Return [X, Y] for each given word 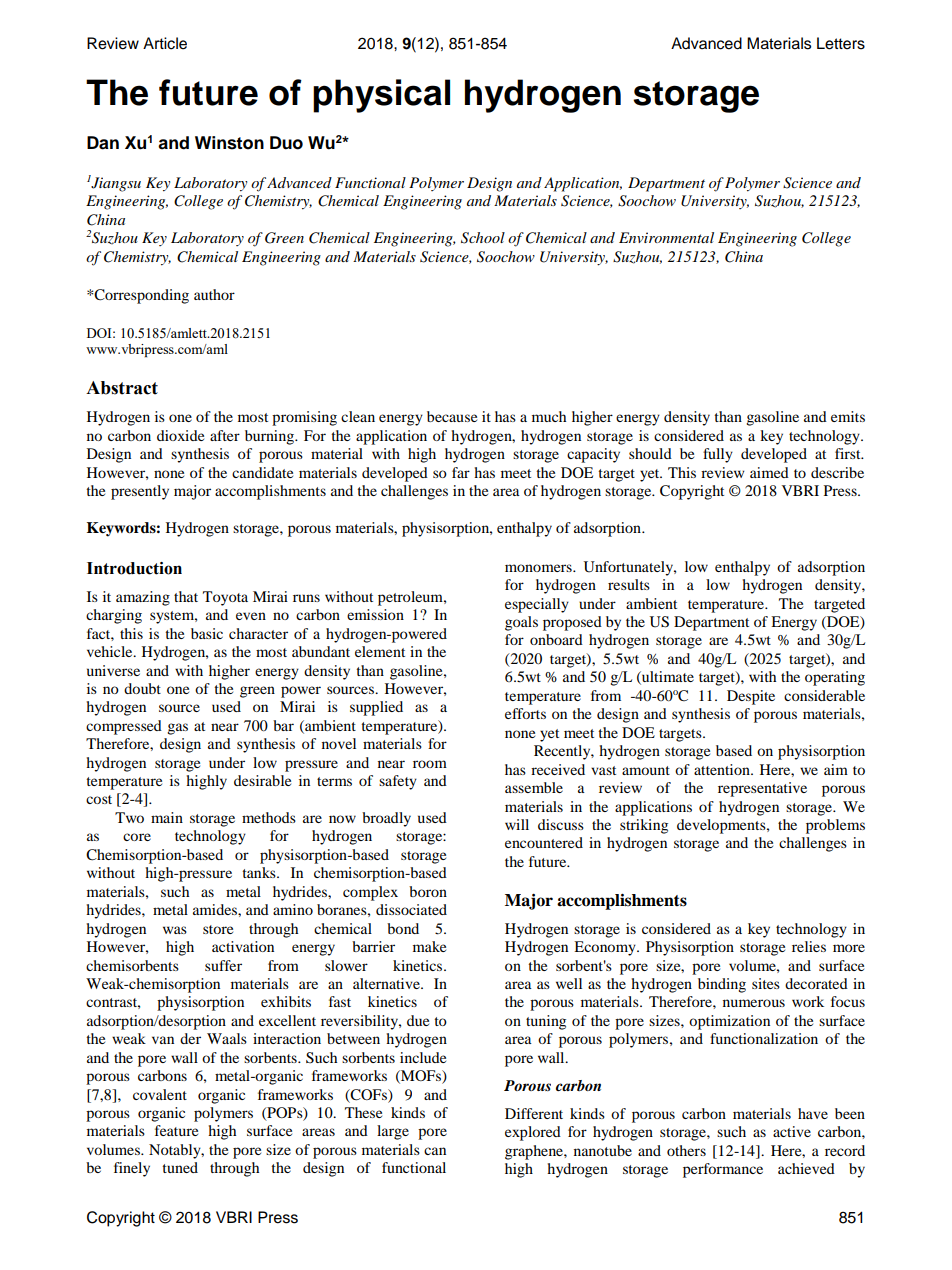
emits [848, 416]
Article [165, 43]
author [214, 294]
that [186, 596]
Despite [751, 697]
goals [521, 623]
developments [722, 826]
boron [428, 891]
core [137, 837]
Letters [841, 43]
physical [381, 96]
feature [176, 1130]
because [452, 416]
